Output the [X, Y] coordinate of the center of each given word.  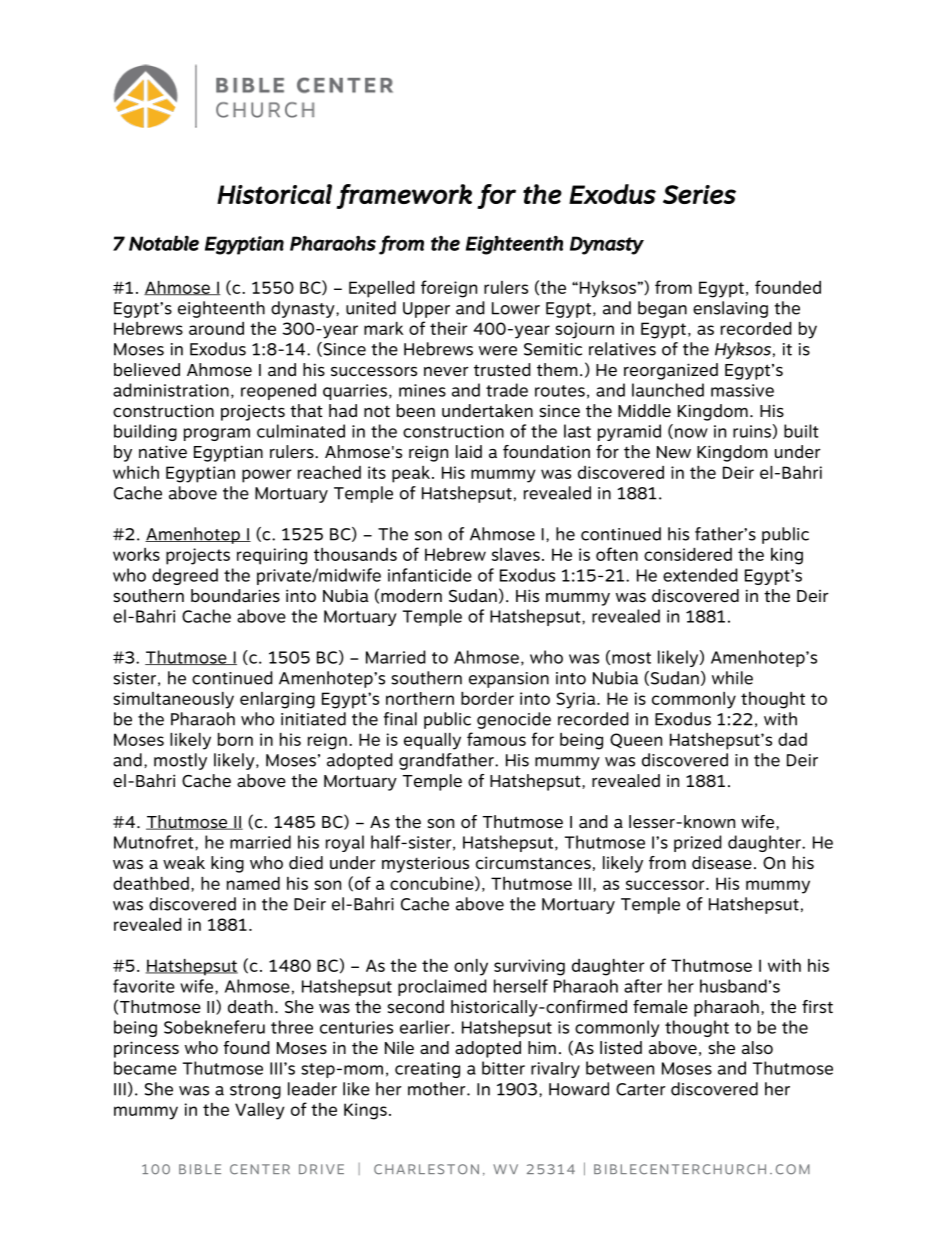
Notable [164, 243]
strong [255, 1091]
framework [404, 196]
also [757, 1047]
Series [699, 194]
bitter [503, 1068]
